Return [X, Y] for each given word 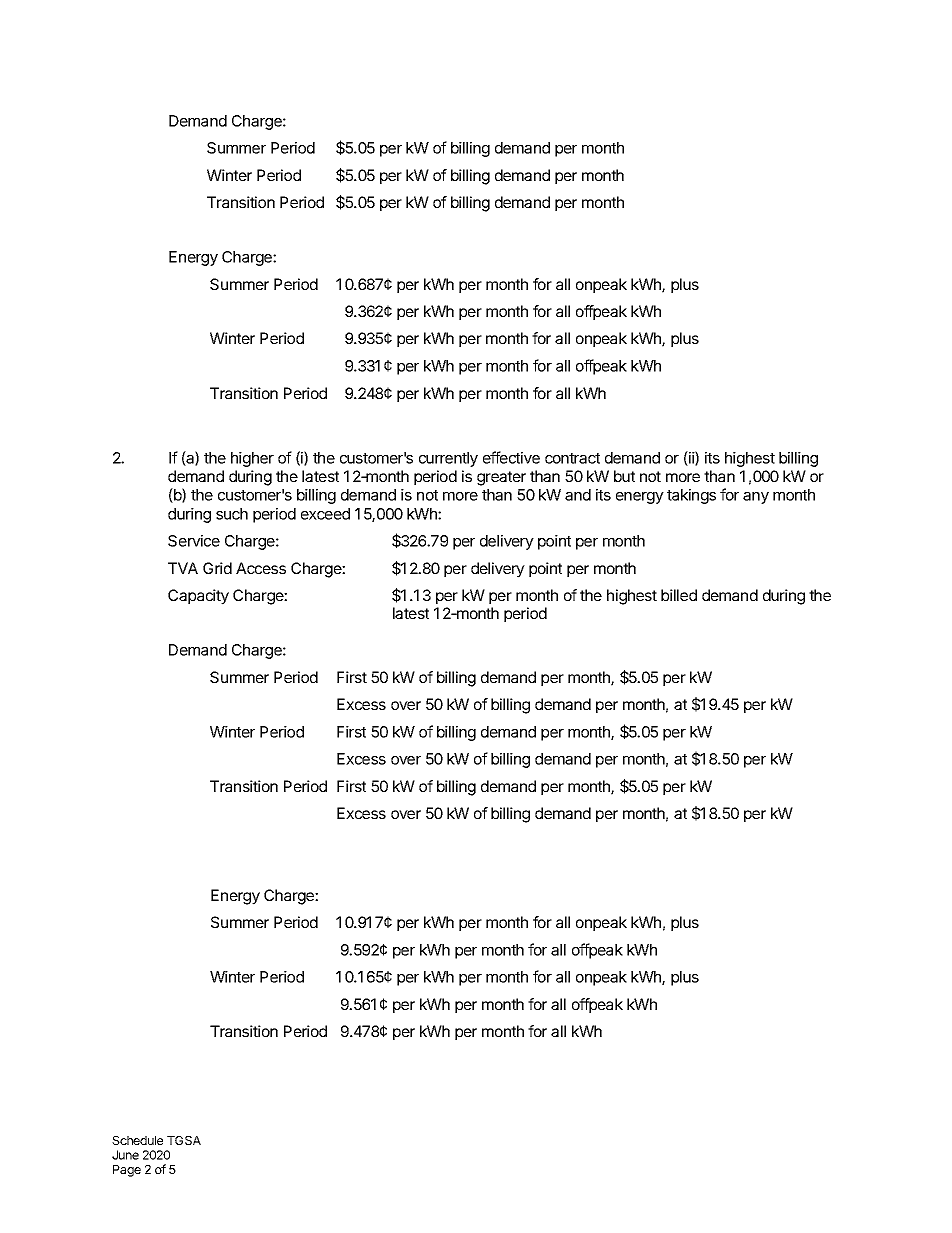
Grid [217, 568]
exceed [325, 514]
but [624, 476]
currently [448, 459]
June [125, 1155]
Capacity [198, 597]
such [232, 514]
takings [691, 496]
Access [261, 568]
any [756, 498]
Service [194, 541]
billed [679, 595]
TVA [183, 568]
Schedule [137, 1140]
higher [252, 459]
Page [127, 1171]
